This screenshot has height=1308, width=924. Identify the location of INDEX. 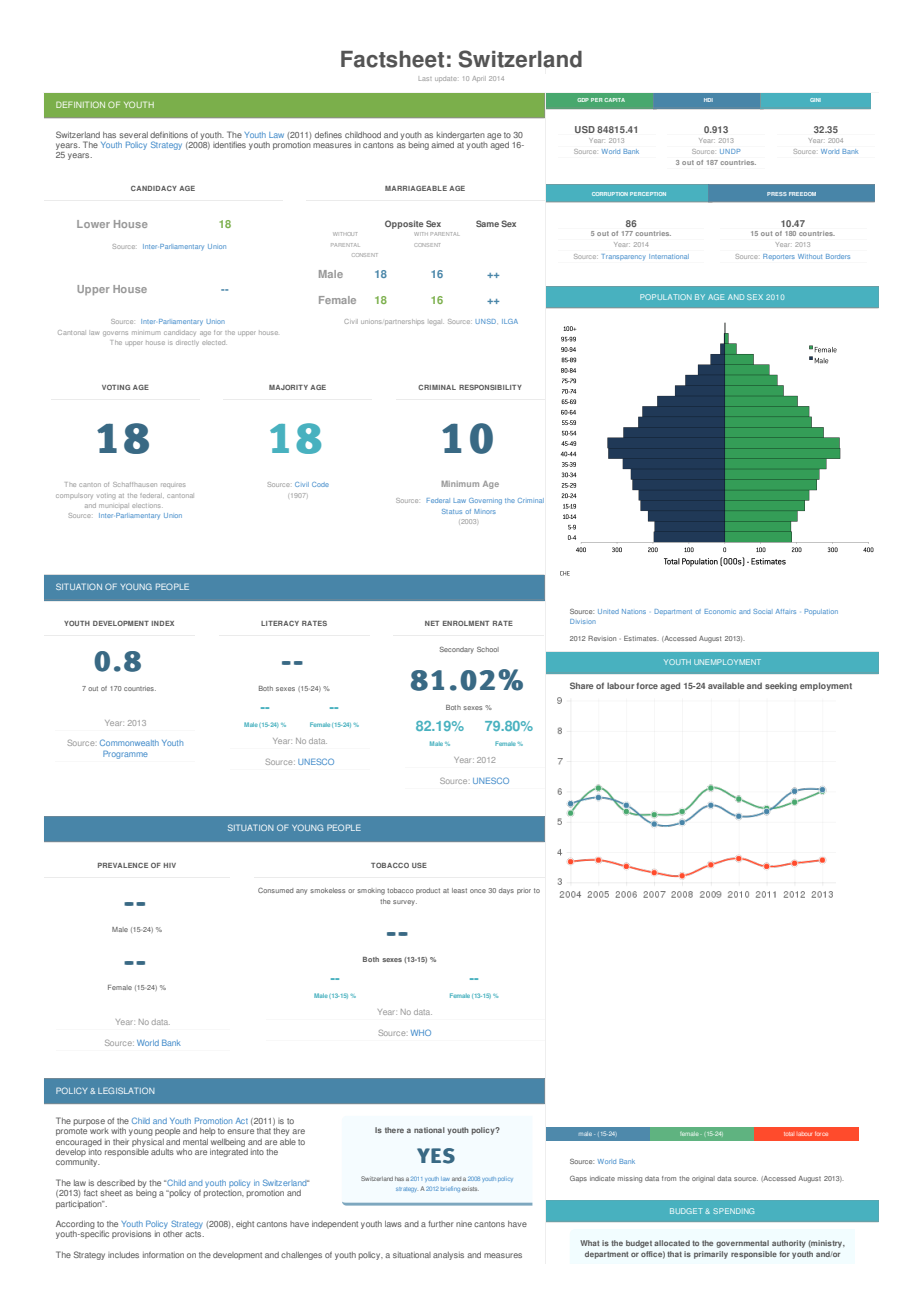
(162, 623).
